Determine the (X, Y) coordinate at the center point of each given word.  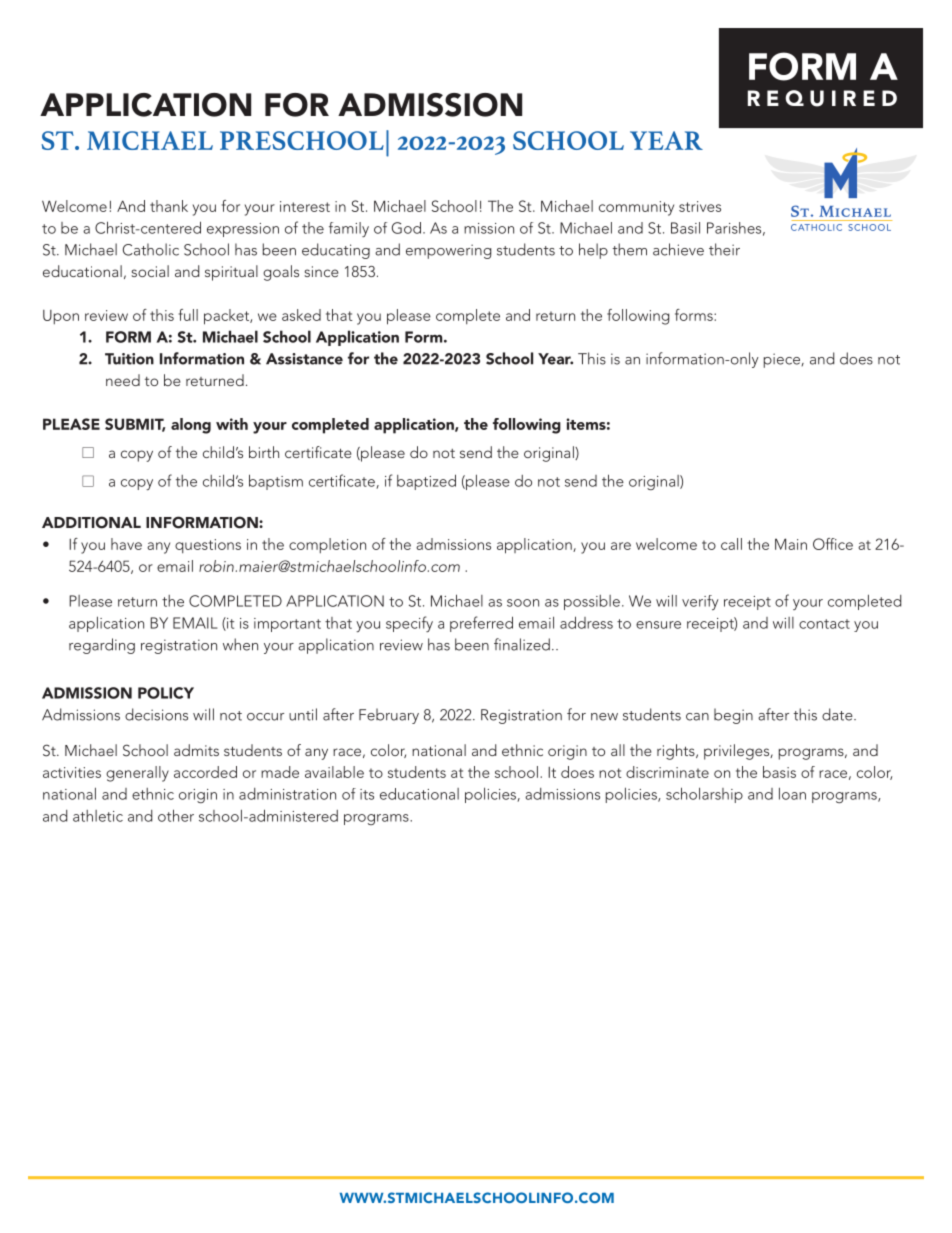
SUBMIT (135, 425)
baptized (426, 482)
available (334, 772)
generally (137, 774)
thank (169, 206)
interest (305, 206)
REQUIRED (822, 98)
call (731, 544)
